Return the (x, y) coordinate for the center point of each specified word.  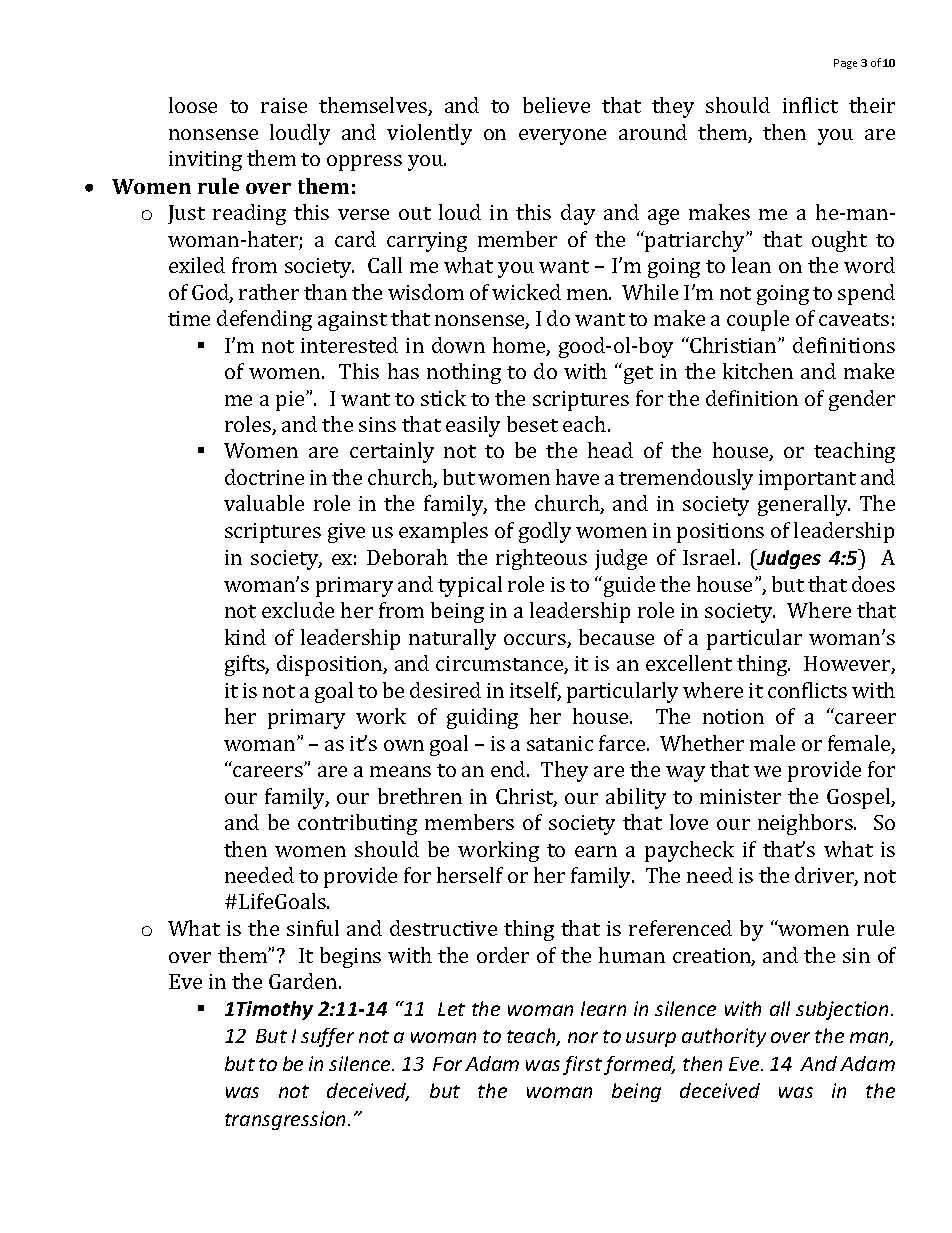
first (582, 1065)
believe (556, 105)
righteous (541, 559)
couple (758, 320)
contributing (357, 824)
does (873, 584)
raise (284, 105)
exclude (298, 610)
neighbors (806, 824)
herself (470, 875)
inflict (810, 105)
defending (264, 320)
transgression (287, 1120)
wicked (526, 292)
